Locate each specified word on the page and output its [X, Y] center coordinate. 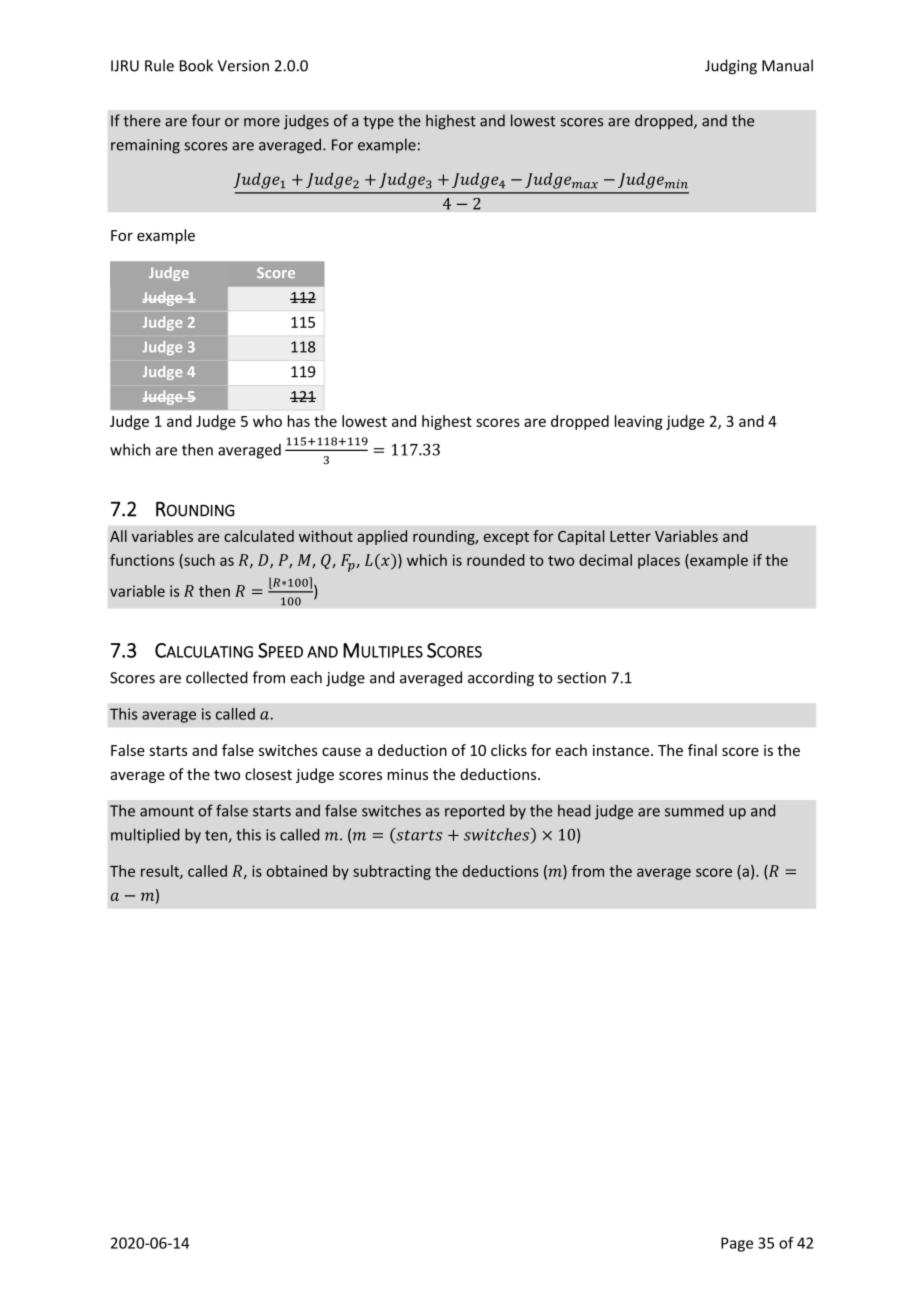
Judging [731, 67]
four [206, 120]
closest [268, 774]
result [161, 872]
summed [694, 810]
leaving [639, 422]
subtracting [392, 872]
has [299, 421]
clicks [509, 750]
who [267, 421]
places [659, 561]
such [198, 561]
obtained [296, 871]
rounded [496, 560]
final [702, 750]
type [378, 123]
